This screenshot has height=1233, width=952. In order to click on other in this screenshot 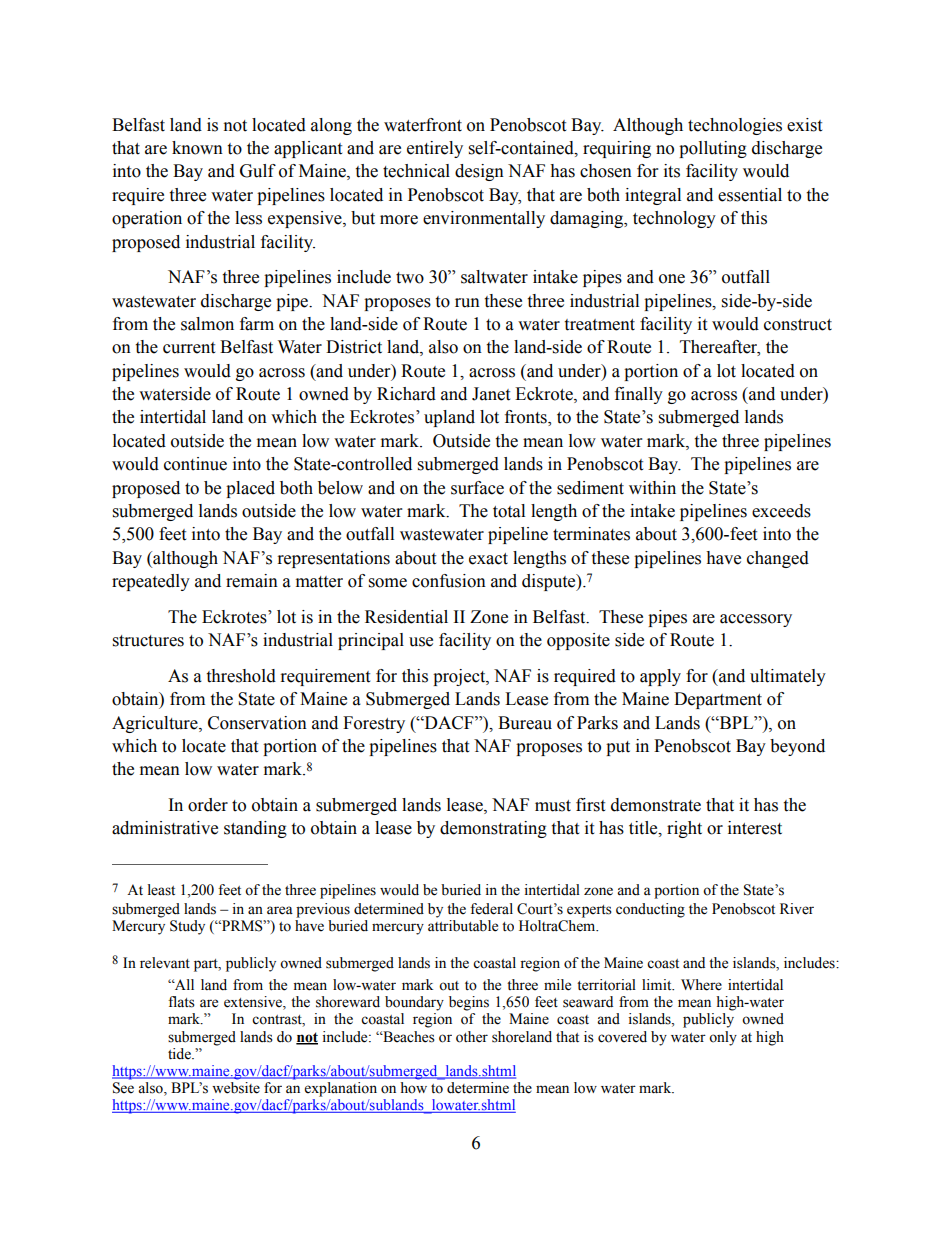, I will do `click(472, 1037)`.
